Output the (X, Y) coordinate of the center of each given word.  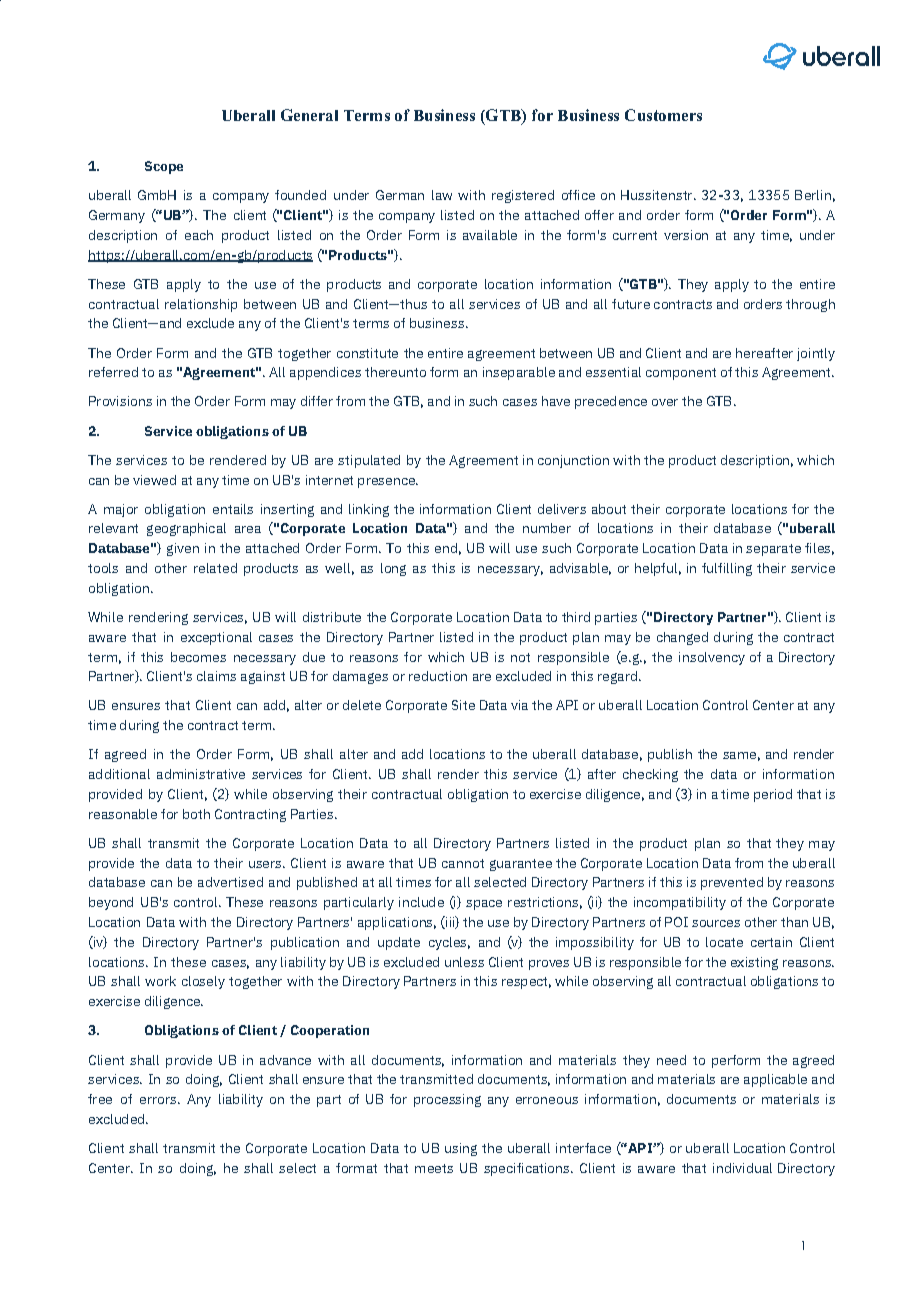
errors (158, 1100)
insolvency (712, 658)
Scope (164, 167)
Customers (663, 115)
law (442, 195)
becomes (198, 657)
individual (742, 1168)
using (461, 1149)
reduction (438, 676)
